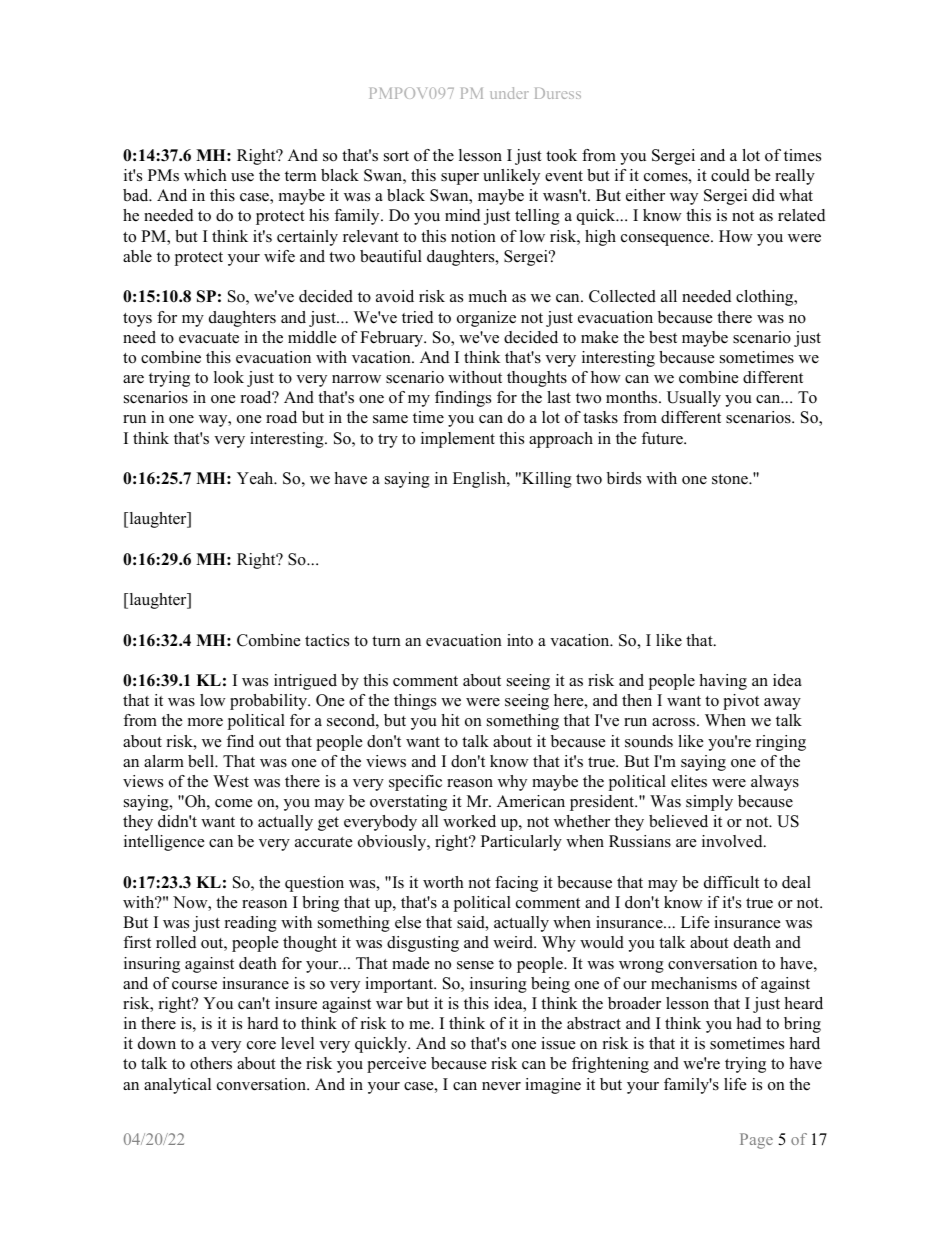 Image resolution: width=952 pixels, height=1233 pixels. Describe the element at coordinates (486, 319) in the page. I see `organize` at that location.
